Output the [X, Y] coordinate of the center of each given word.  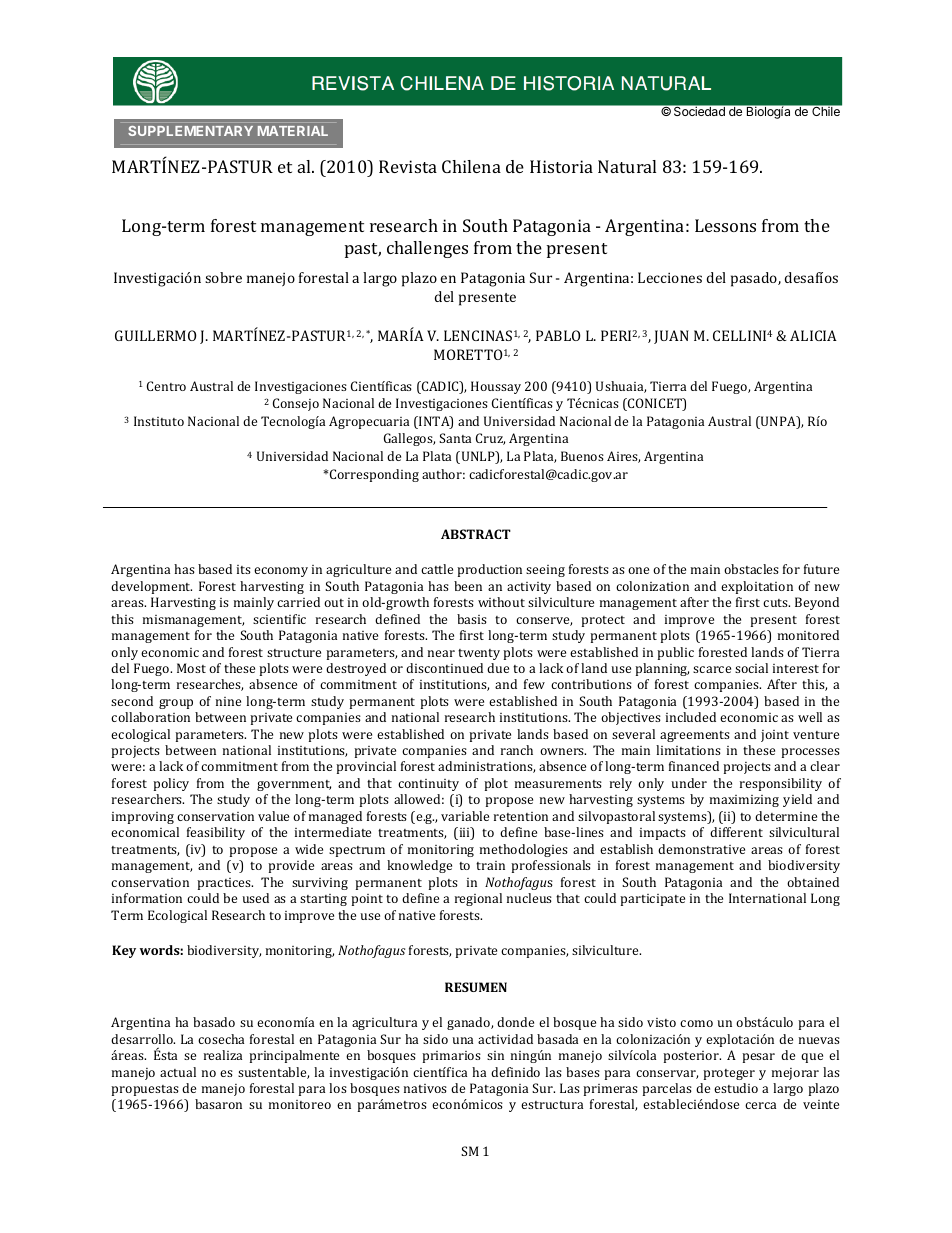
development [151, 587]
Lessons [725, 225]
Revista [408, 166]
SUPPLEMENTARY [190, 131]
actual [178, 1072]
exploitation [757, 587]
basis [472, 619]
